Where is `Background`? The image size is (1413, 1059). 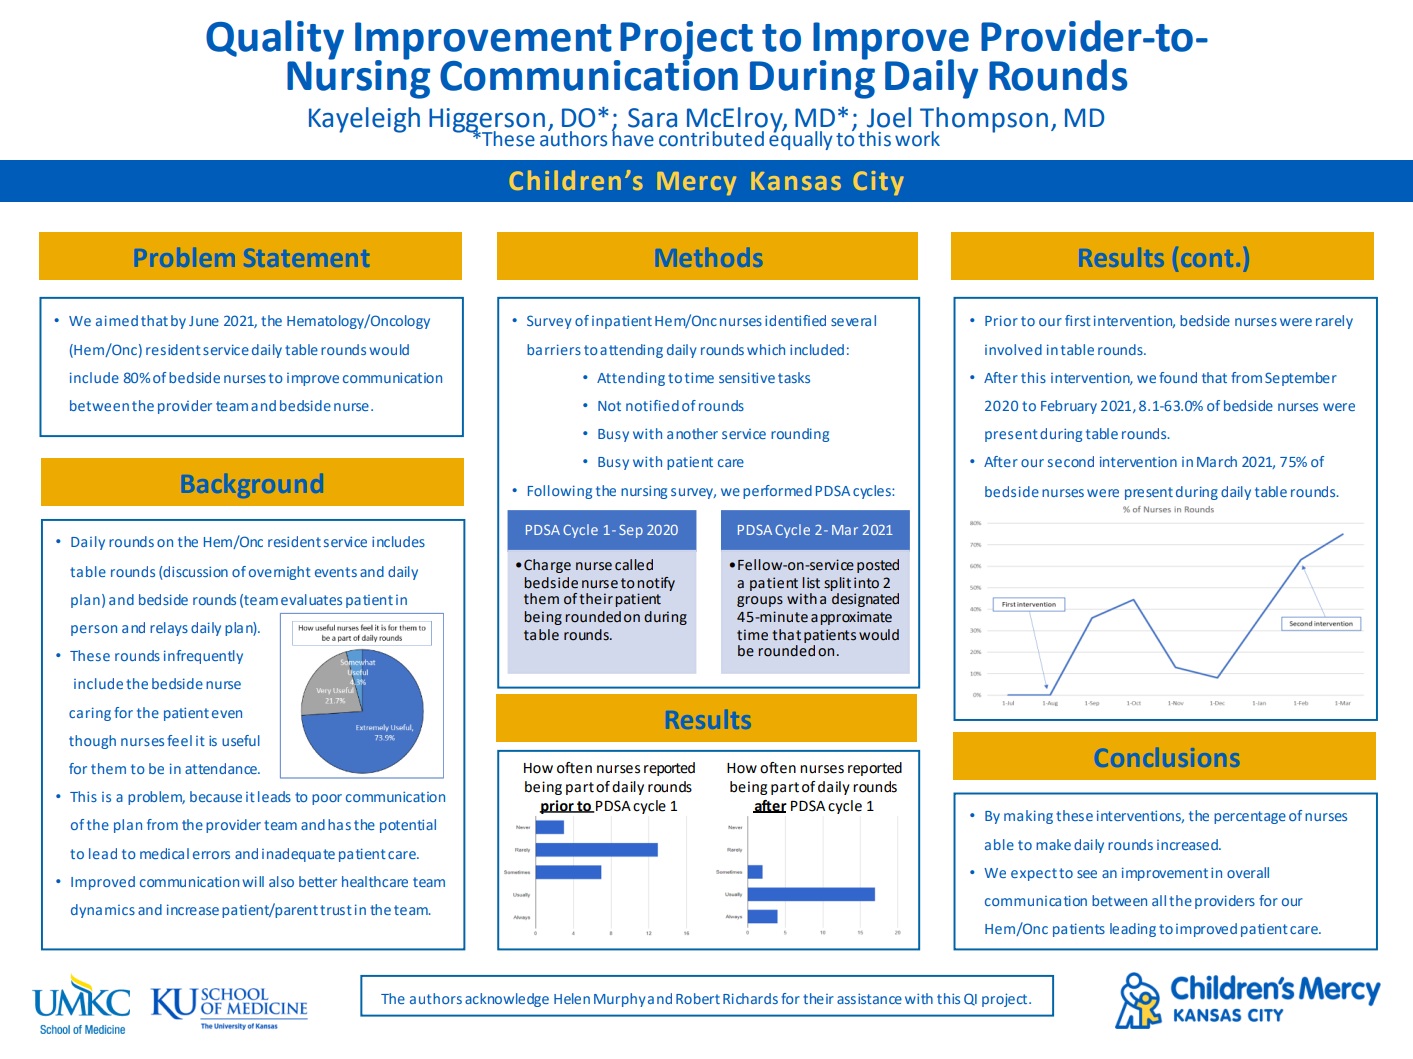 Background is located at coordinates (253, 485).
